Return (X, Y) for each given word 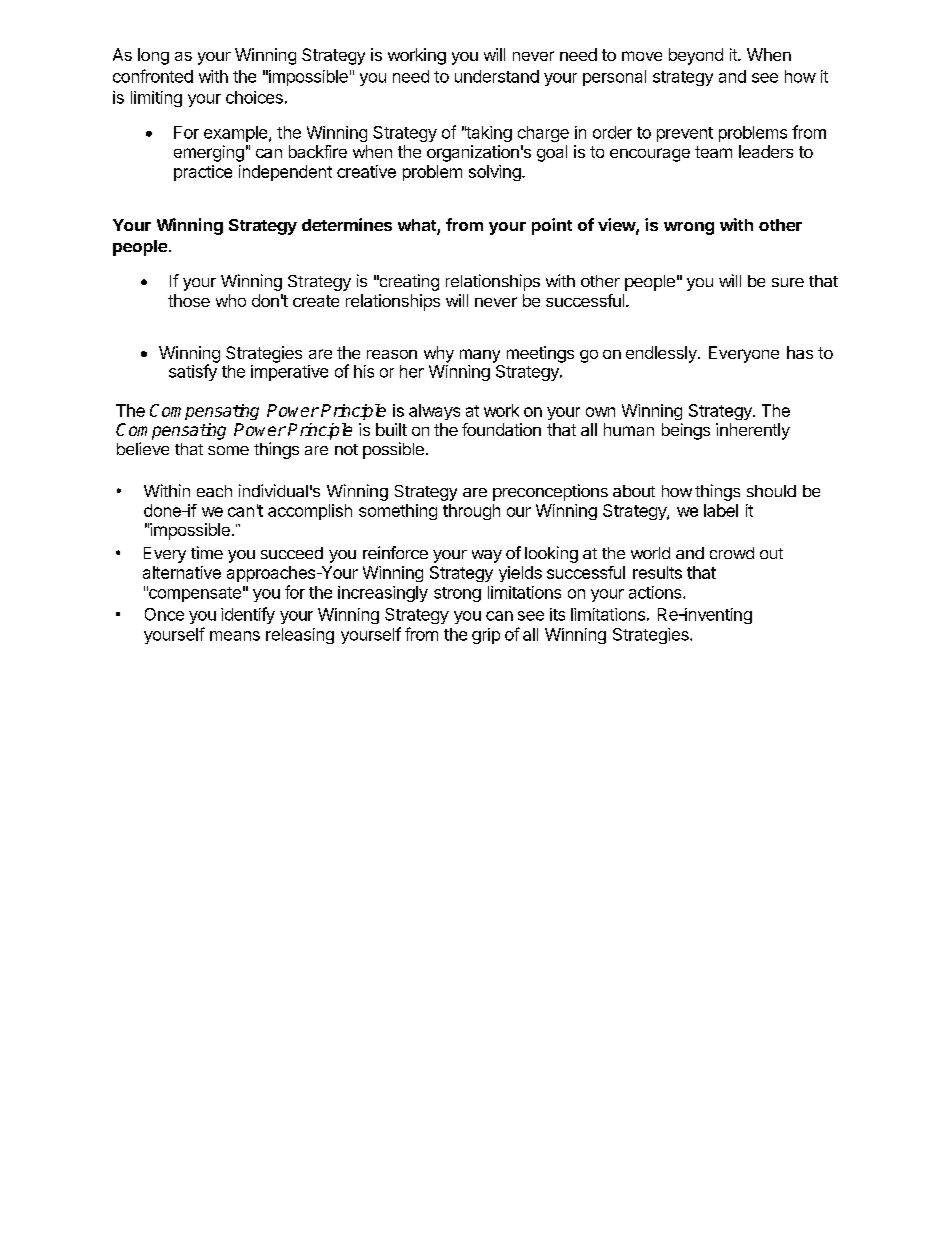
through (471, 512)
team (713, 152)
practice (203, 173)
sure (788, 282)
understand (497, 76)
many (480, 356)
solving (496, 173)
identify (248, 615)
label (721, 510)
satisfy (193, 371)
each (214, 491)
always (434, 412)
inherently (753, 431)
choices (254, 97)
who (231, 300)
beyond (696, 56)
